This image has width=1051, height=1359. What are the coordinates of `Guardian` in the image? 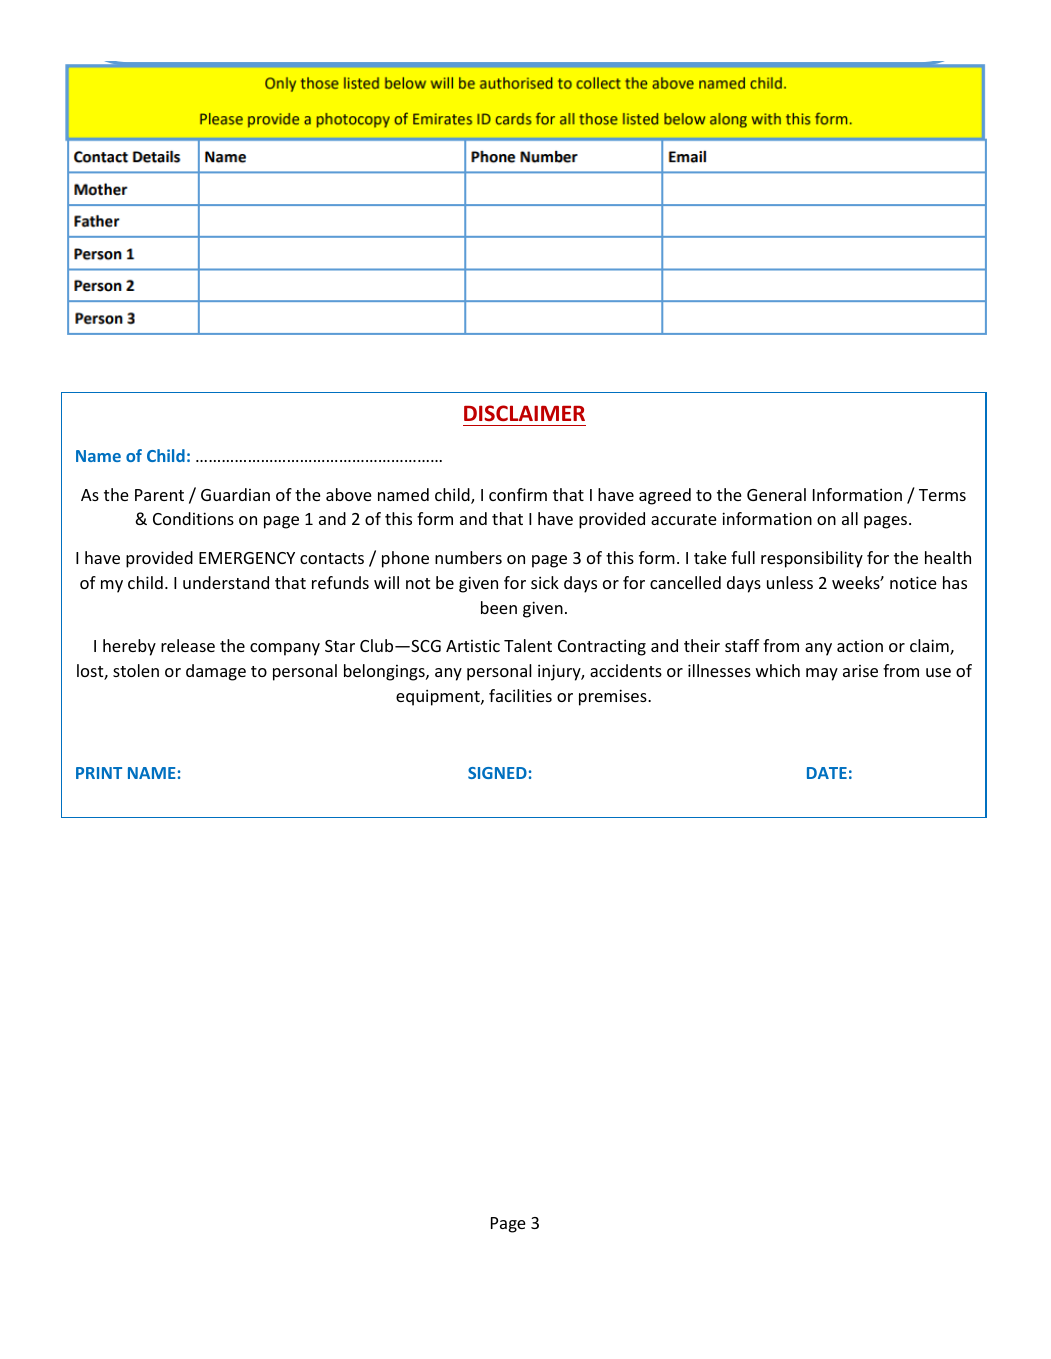 It's located at (235, 494).
